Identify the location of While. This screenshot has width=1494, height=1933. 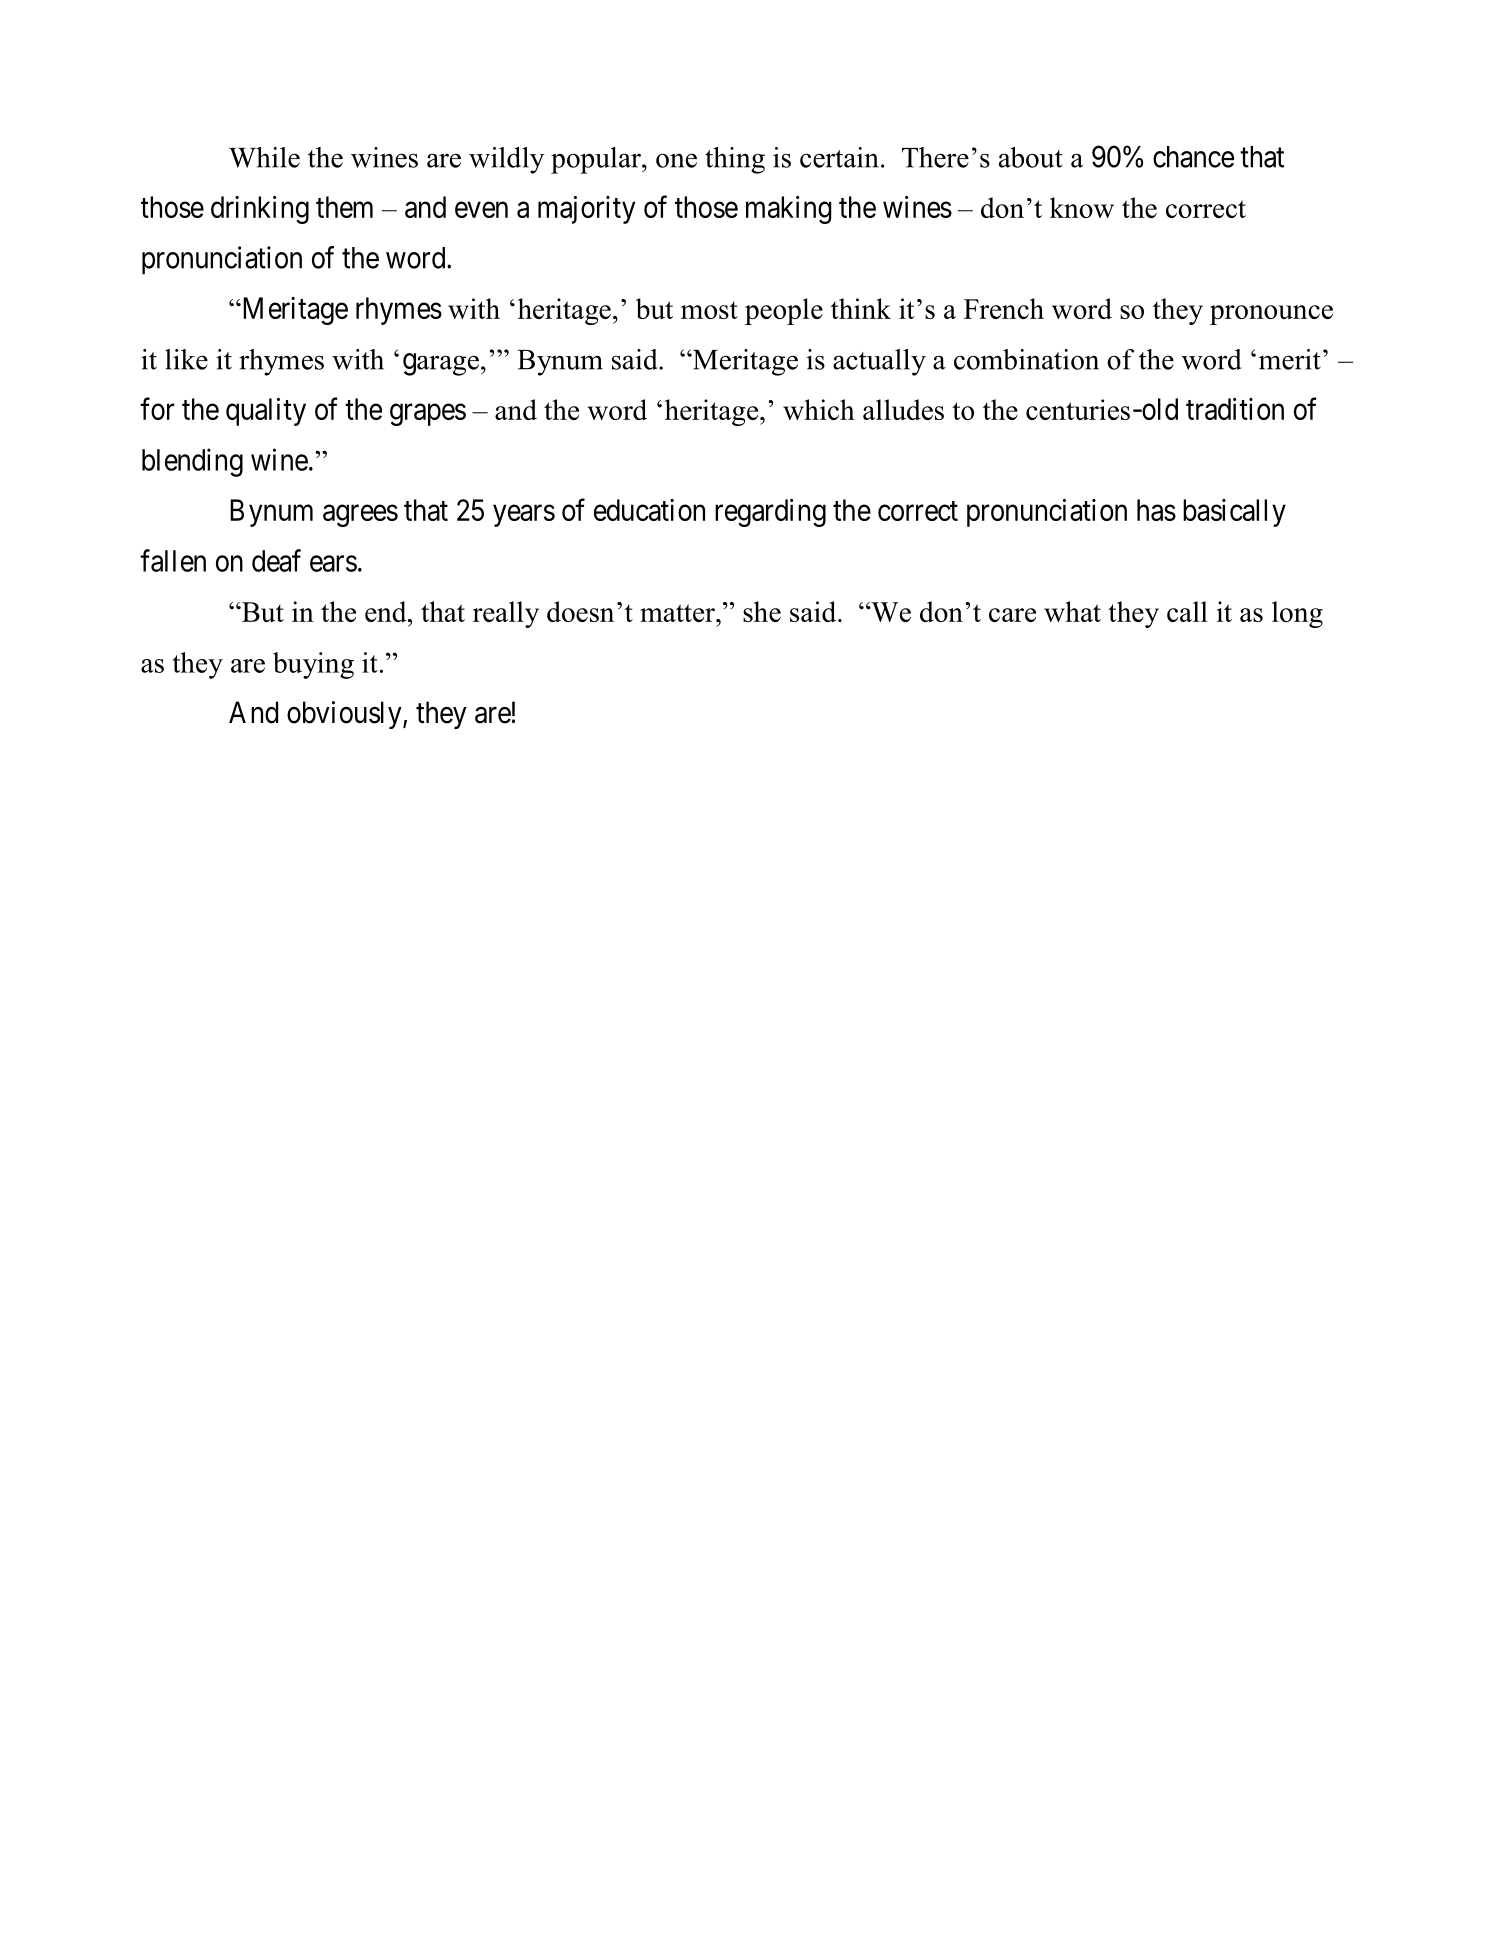
(264, 157).
